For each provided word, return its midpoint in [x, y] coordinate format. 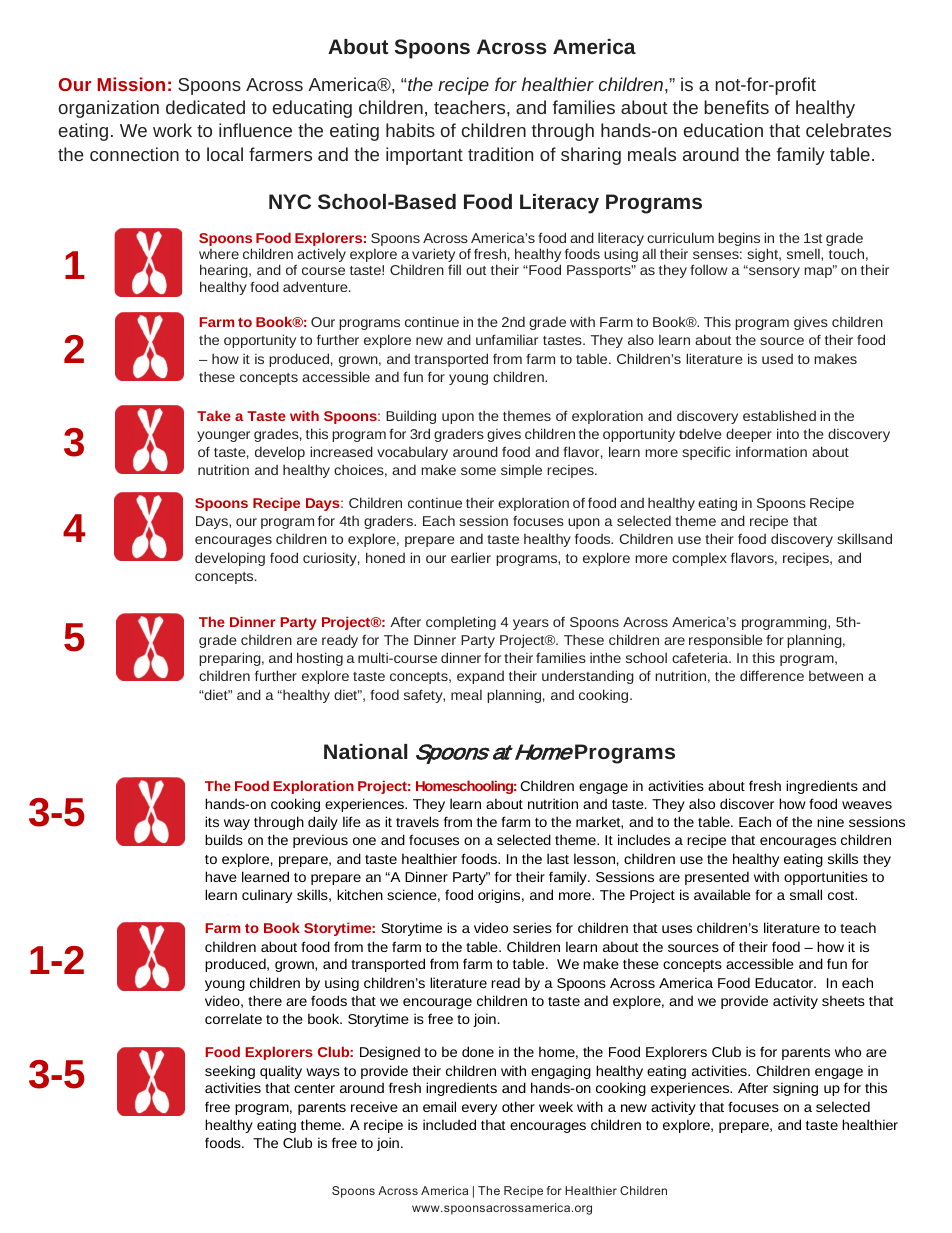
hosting [320, 659]
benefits [736, 107]
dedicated [205, 107]
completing [461, 623]
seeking [230, 1072]
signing [795, 1089]
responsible [726, 641]
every [479, 1109]
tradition [500, 154]
